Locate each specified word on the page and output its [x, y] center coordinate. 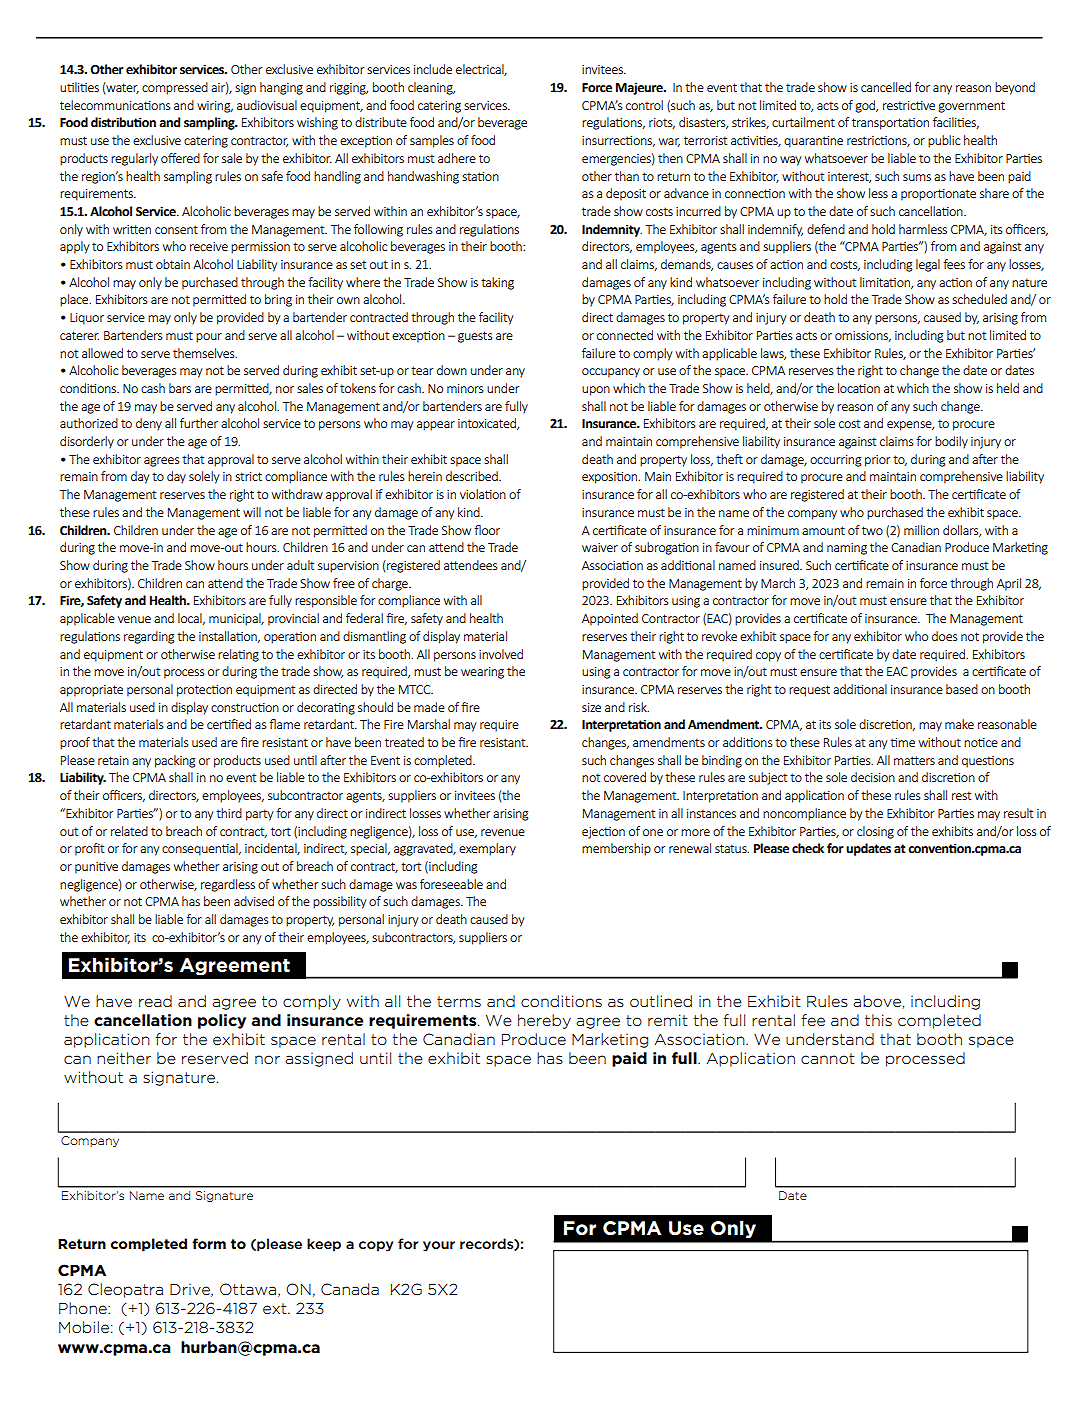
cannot [828, 1058]
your [439, 1246]
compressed [175, 88]
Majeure [640, 88]
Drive [191, 1290]
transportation [890, 124]
